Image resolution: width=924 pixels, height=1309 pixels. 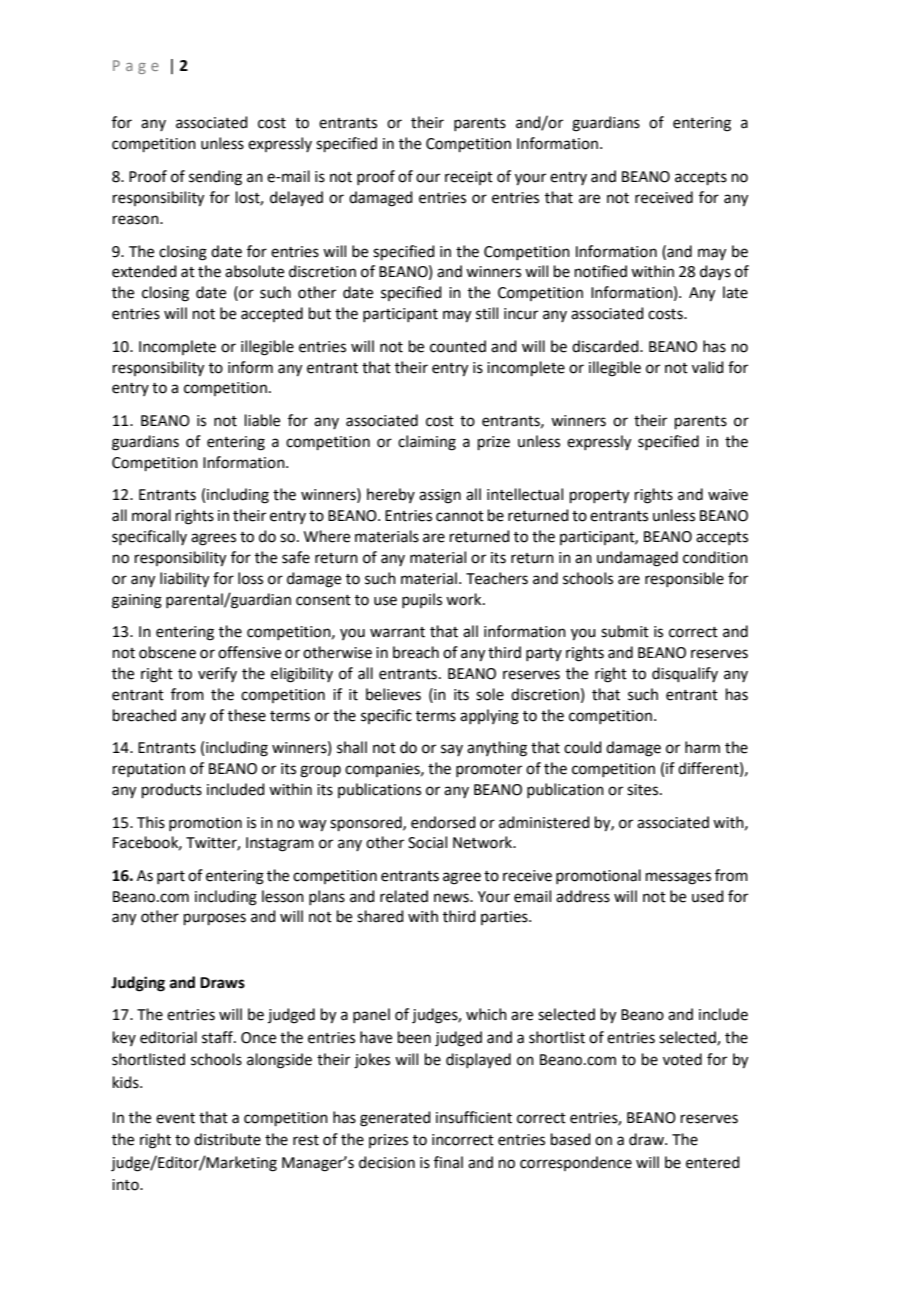 I want to click on property, so click(x=599, y=497).
